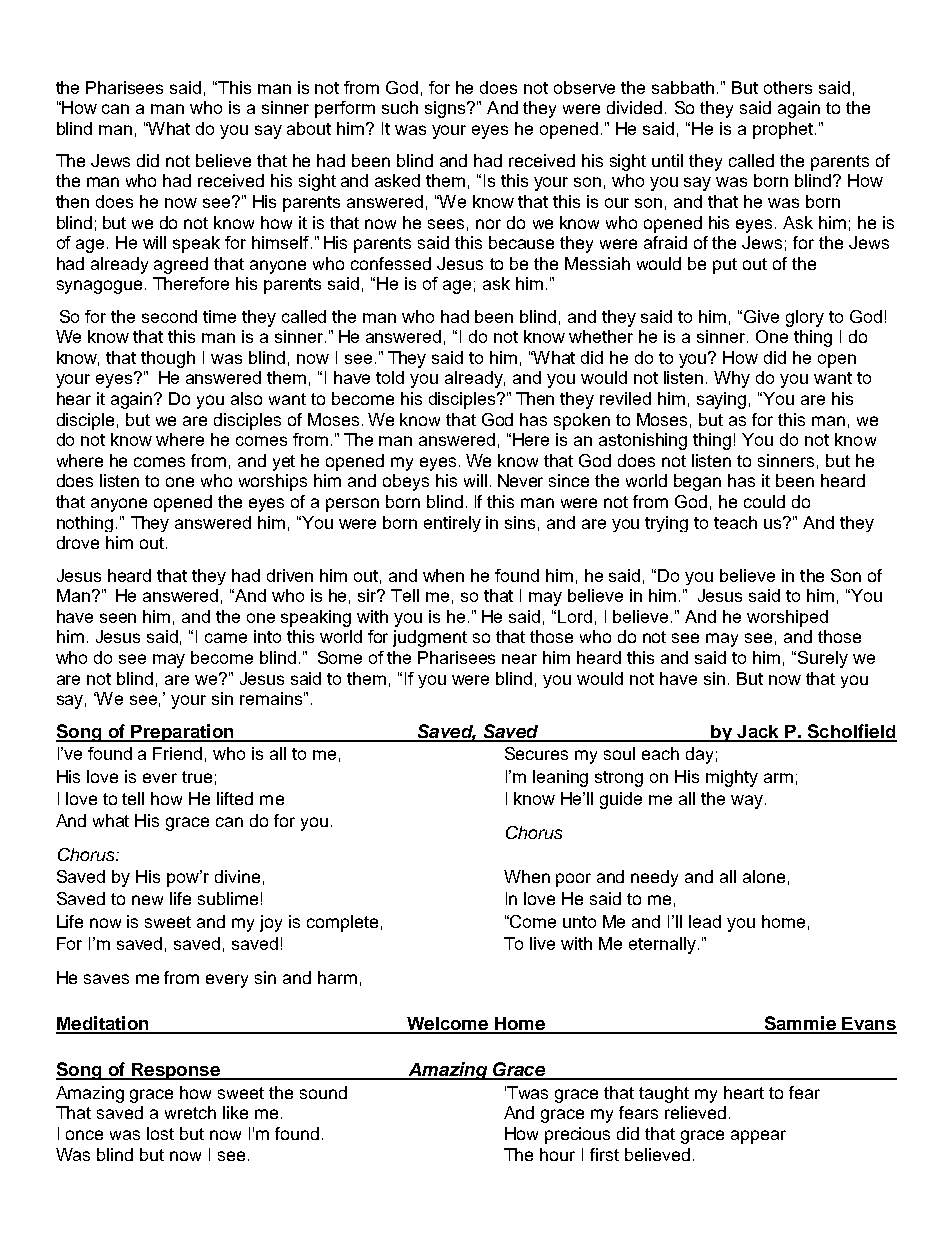 This screenshot has width=952, height=1233. What do you see at coordinates (147, 900) in the screenshot?
I see `new` at bounding box center [147, 900].
